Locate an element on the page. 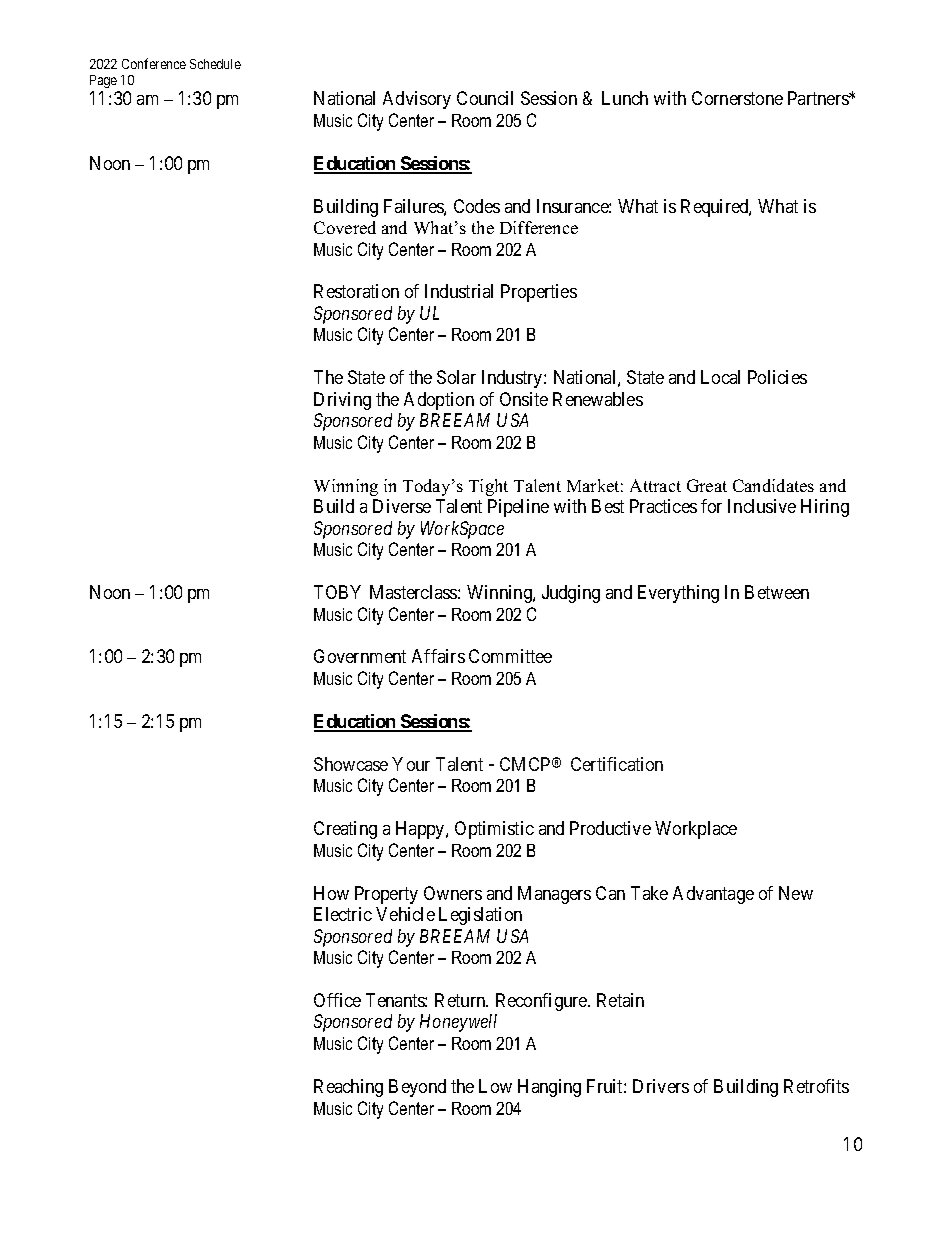  Council is located at coordinates (485, 98).
